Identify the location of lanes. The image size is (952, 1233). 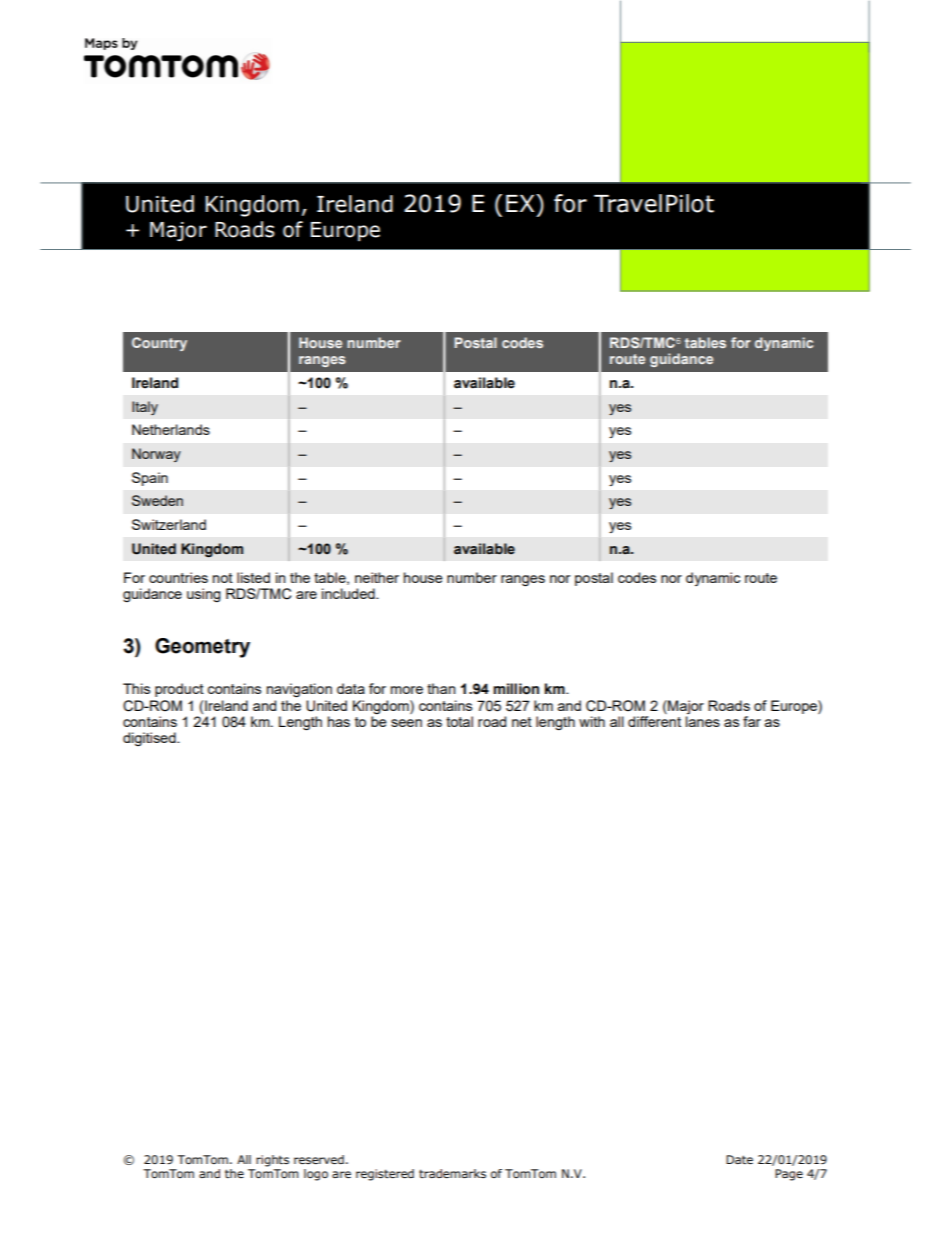
(703, 721).
